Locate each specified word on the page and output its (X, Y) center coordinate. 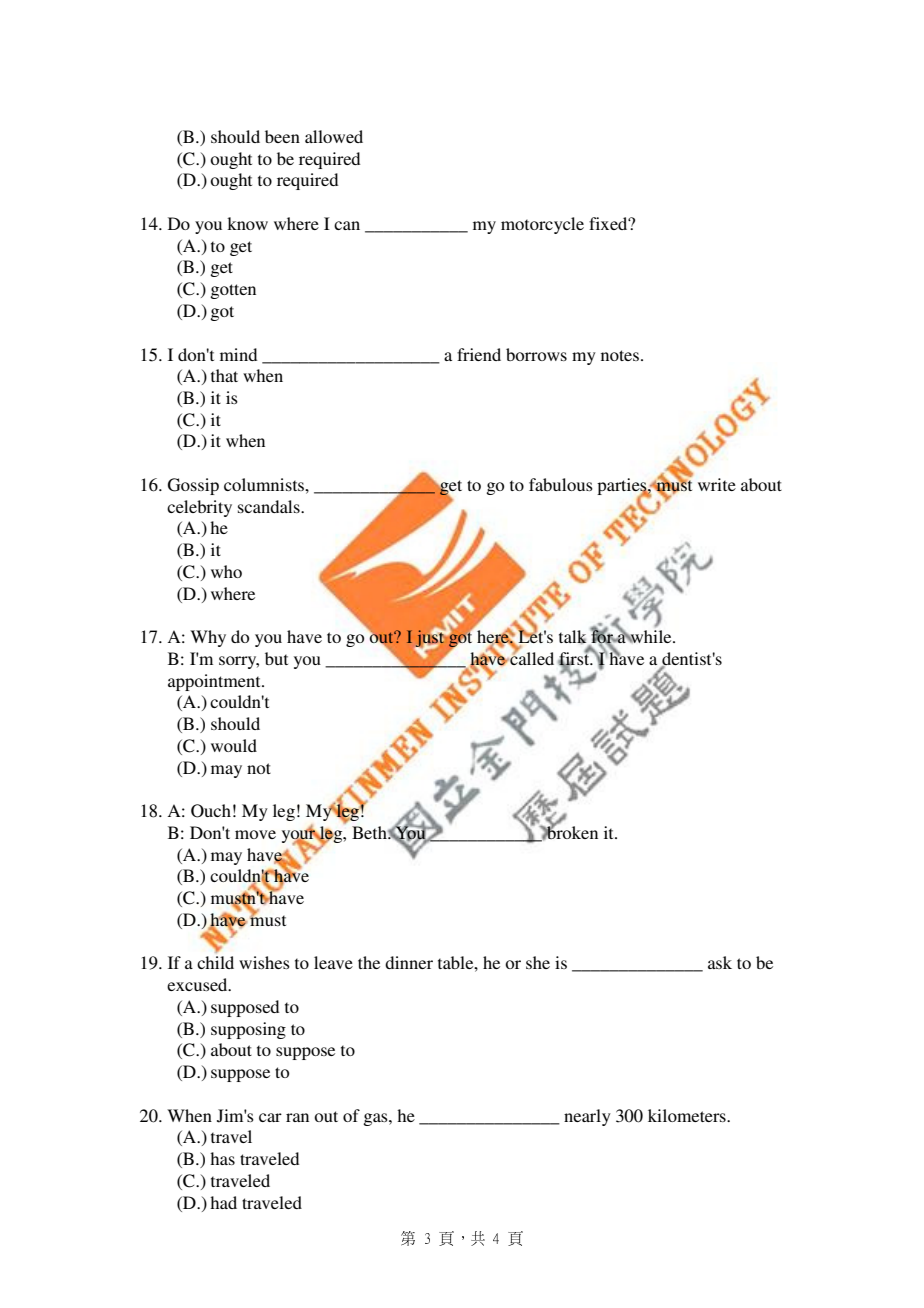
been (282, 136)
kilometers (688, 1115)
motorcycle (542, 225)
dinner (409, 962)
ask (720, 962)
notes (620, 355)
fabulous (561, 484)
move (255, 834)
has (222, 1158)
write (717, 484)
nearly (587, 1117)
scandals (270, 506)
